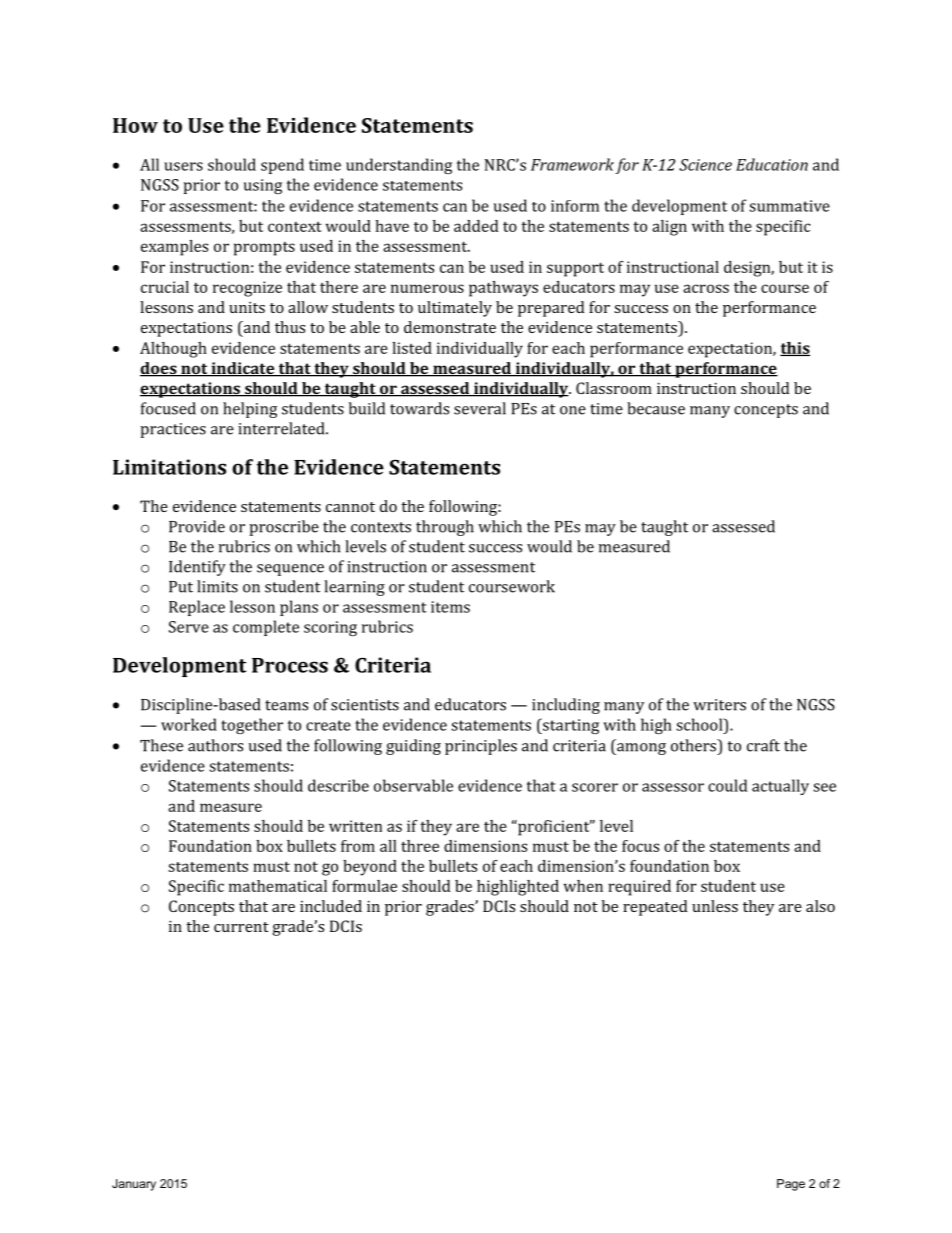 This screenshot has width=952, height=1233. What do you see at coordinates (183, 166) in the screenshot?
I see `users` at bounding box center [183, 166].
